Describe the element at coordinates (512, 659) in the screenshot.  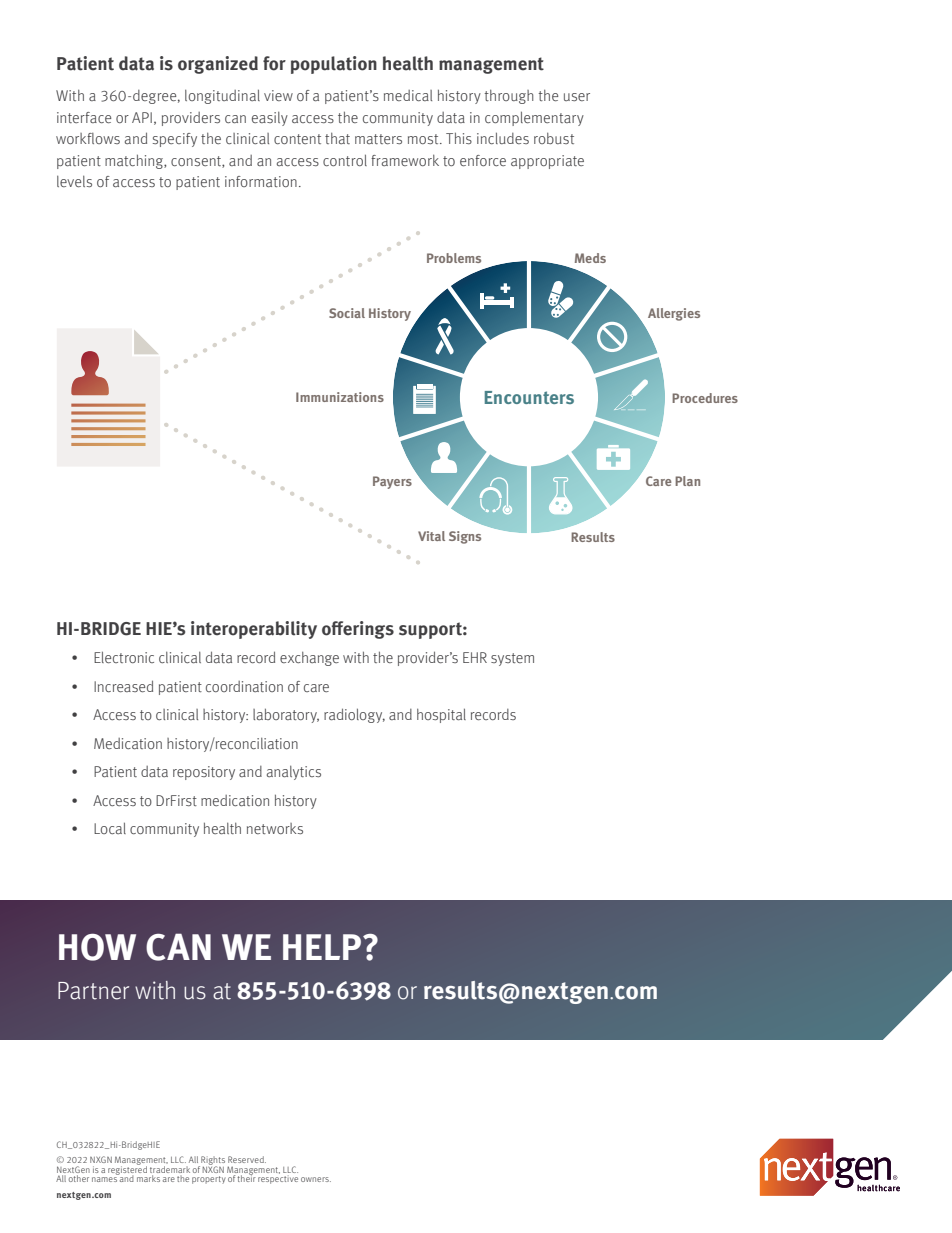
I see `system` at that location.
